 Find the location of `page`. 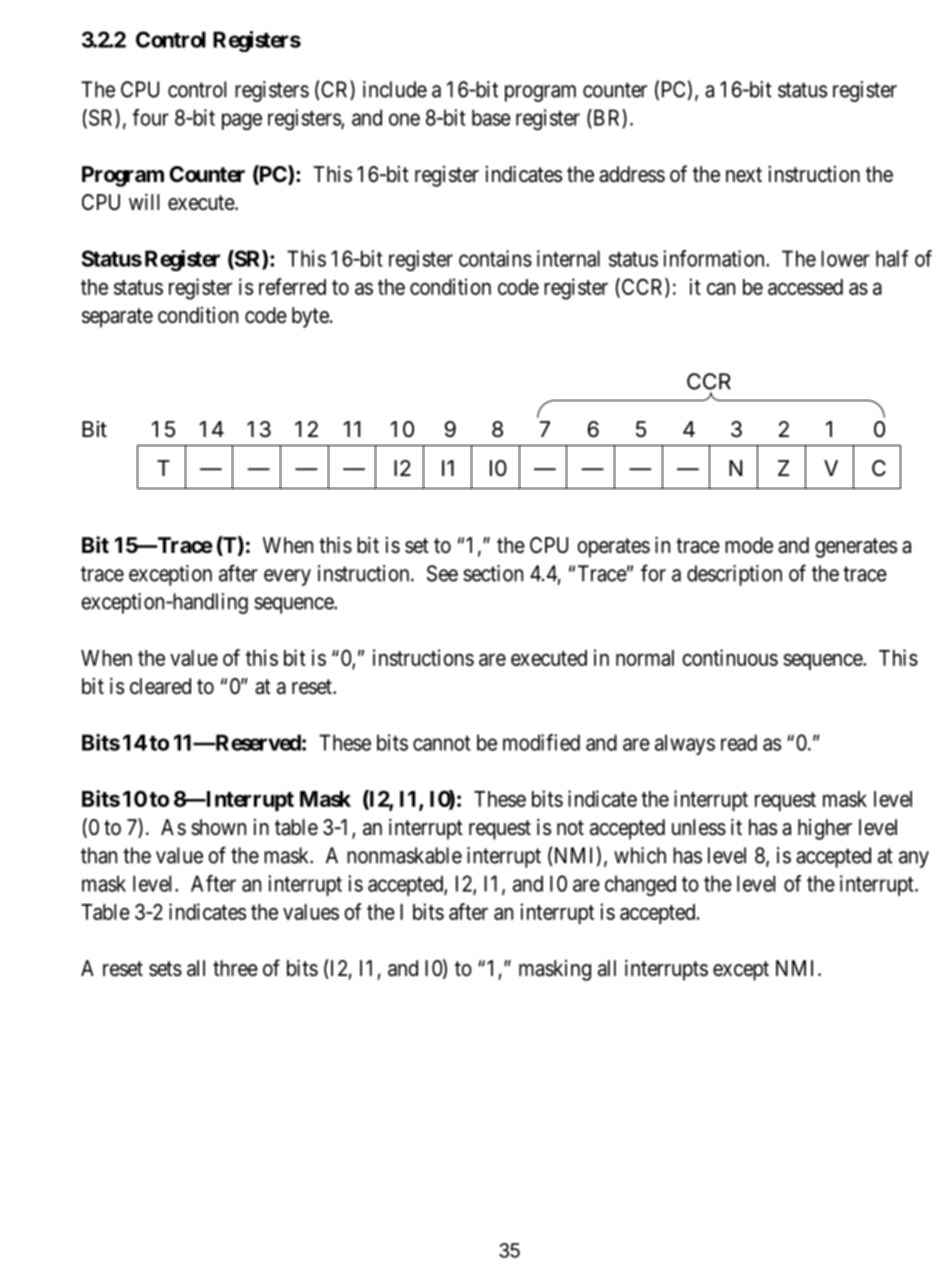

page is located at coordinates (242, 121).
